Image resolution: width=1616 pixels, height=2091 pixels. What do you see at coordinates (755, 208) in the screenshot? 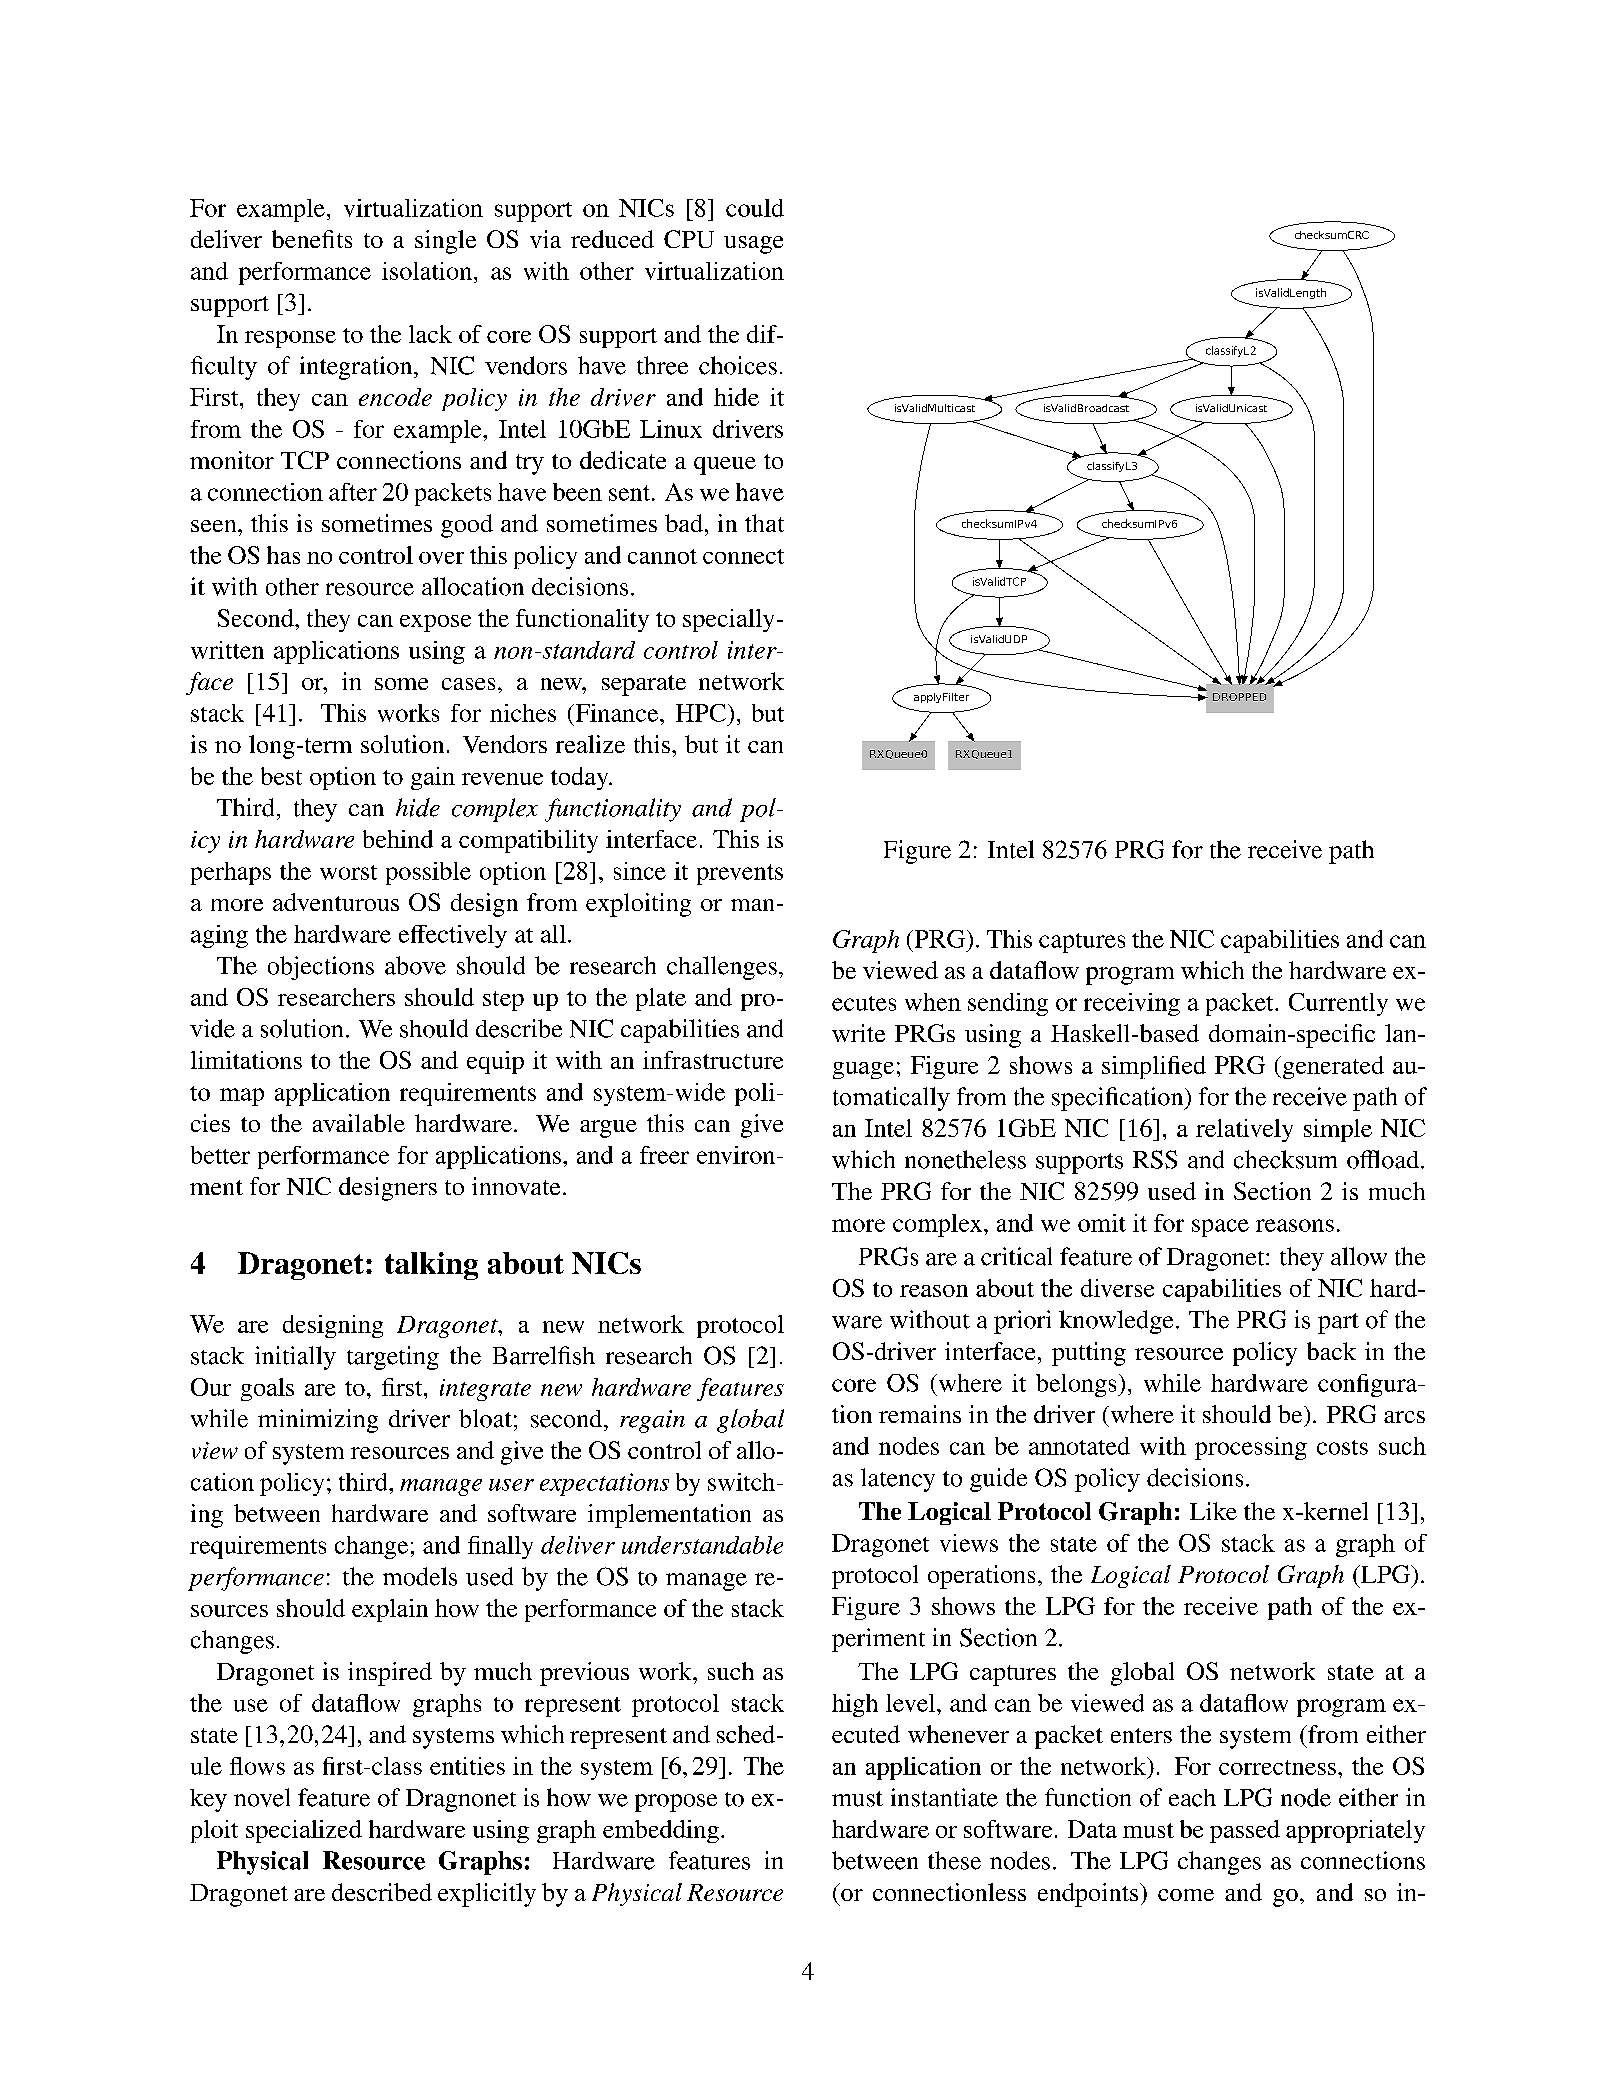
I see `could` at bounding box center [755, 208].
